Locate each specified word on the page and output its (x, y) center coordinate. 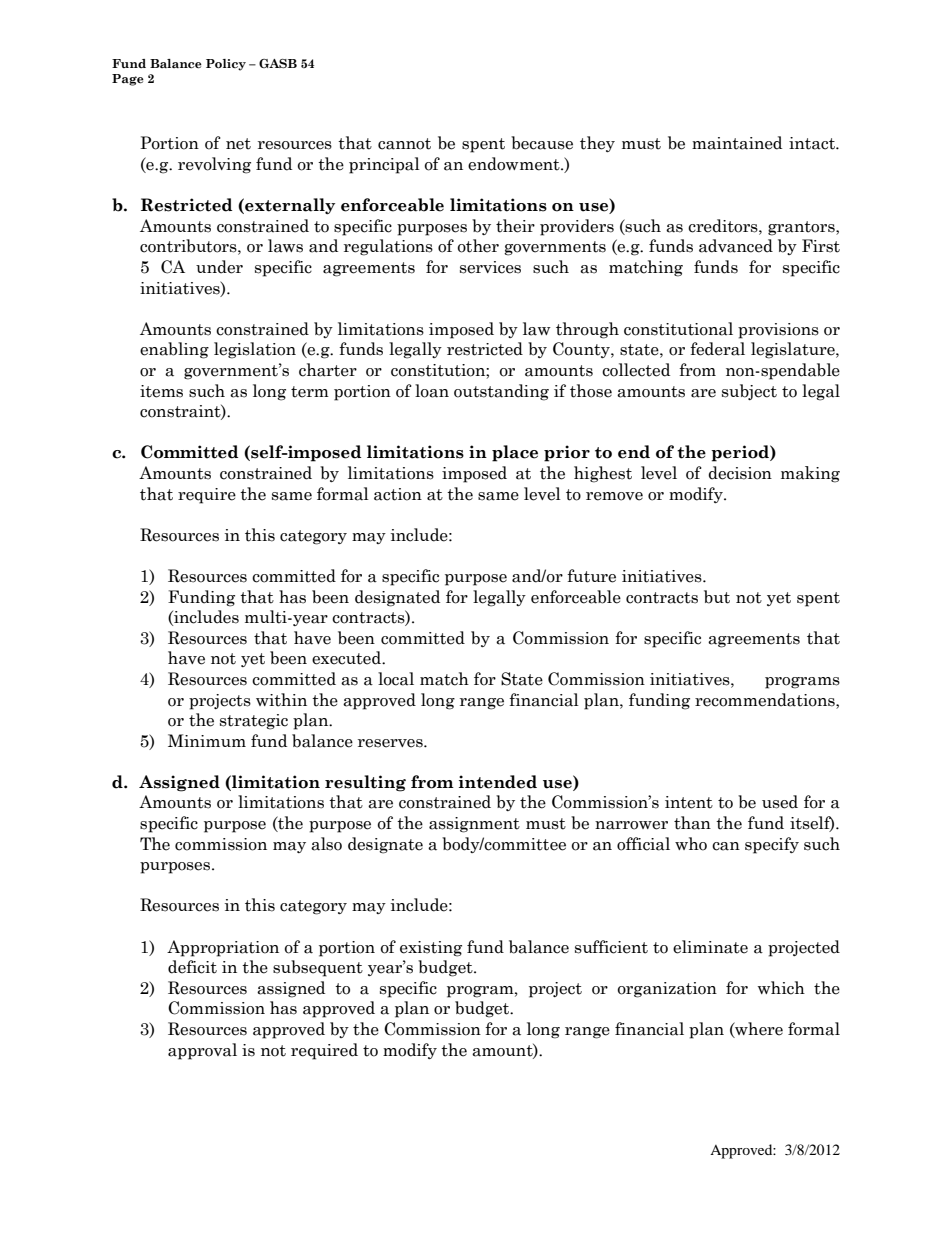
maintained (737, 143)
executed (347, 658)
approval (202, 1051)
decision (740, 473)
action (398, 494)
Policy (226, 65)
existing (431, 949)
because (542, 143)
